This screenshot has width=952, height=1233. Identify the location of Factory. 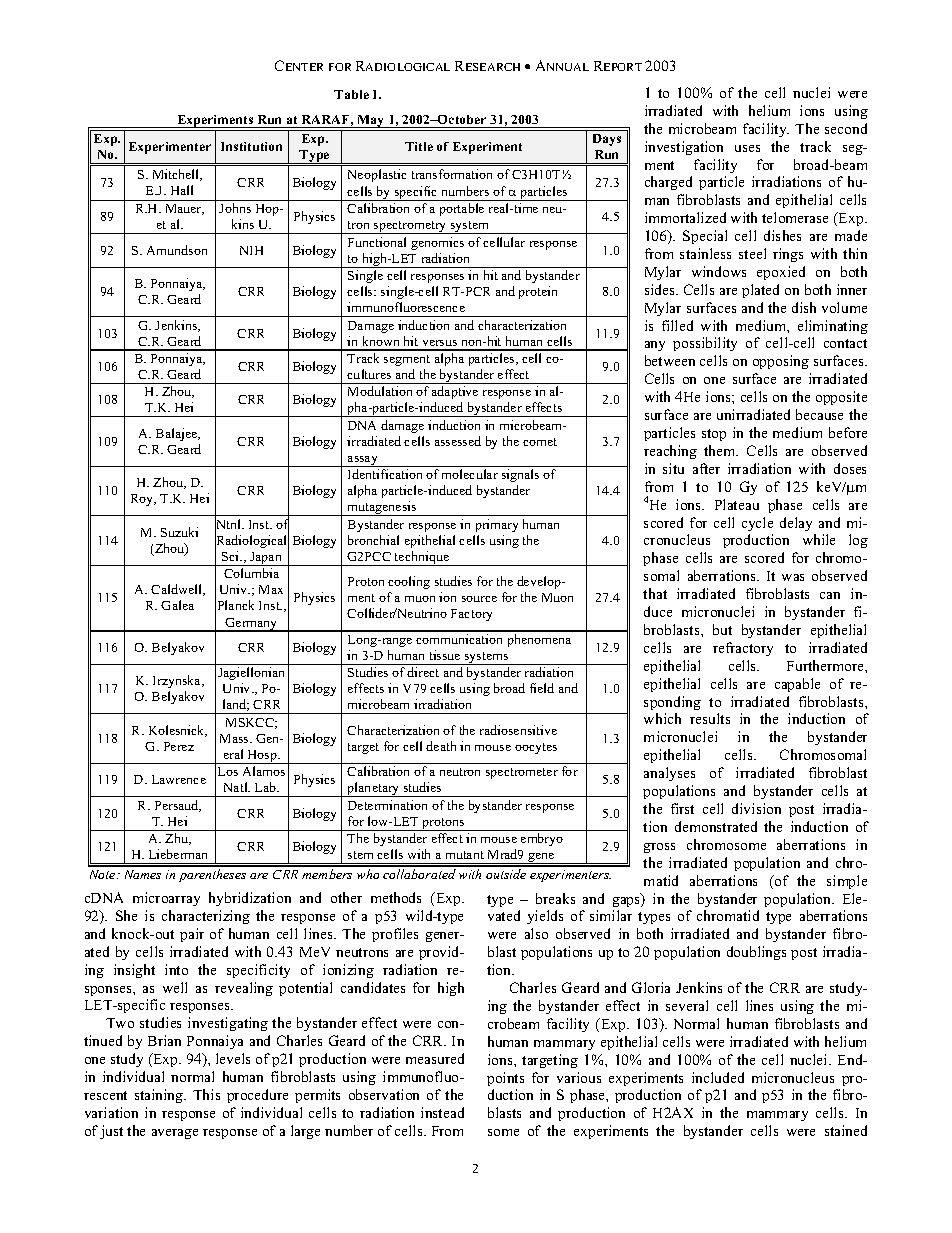
(471, 615).
